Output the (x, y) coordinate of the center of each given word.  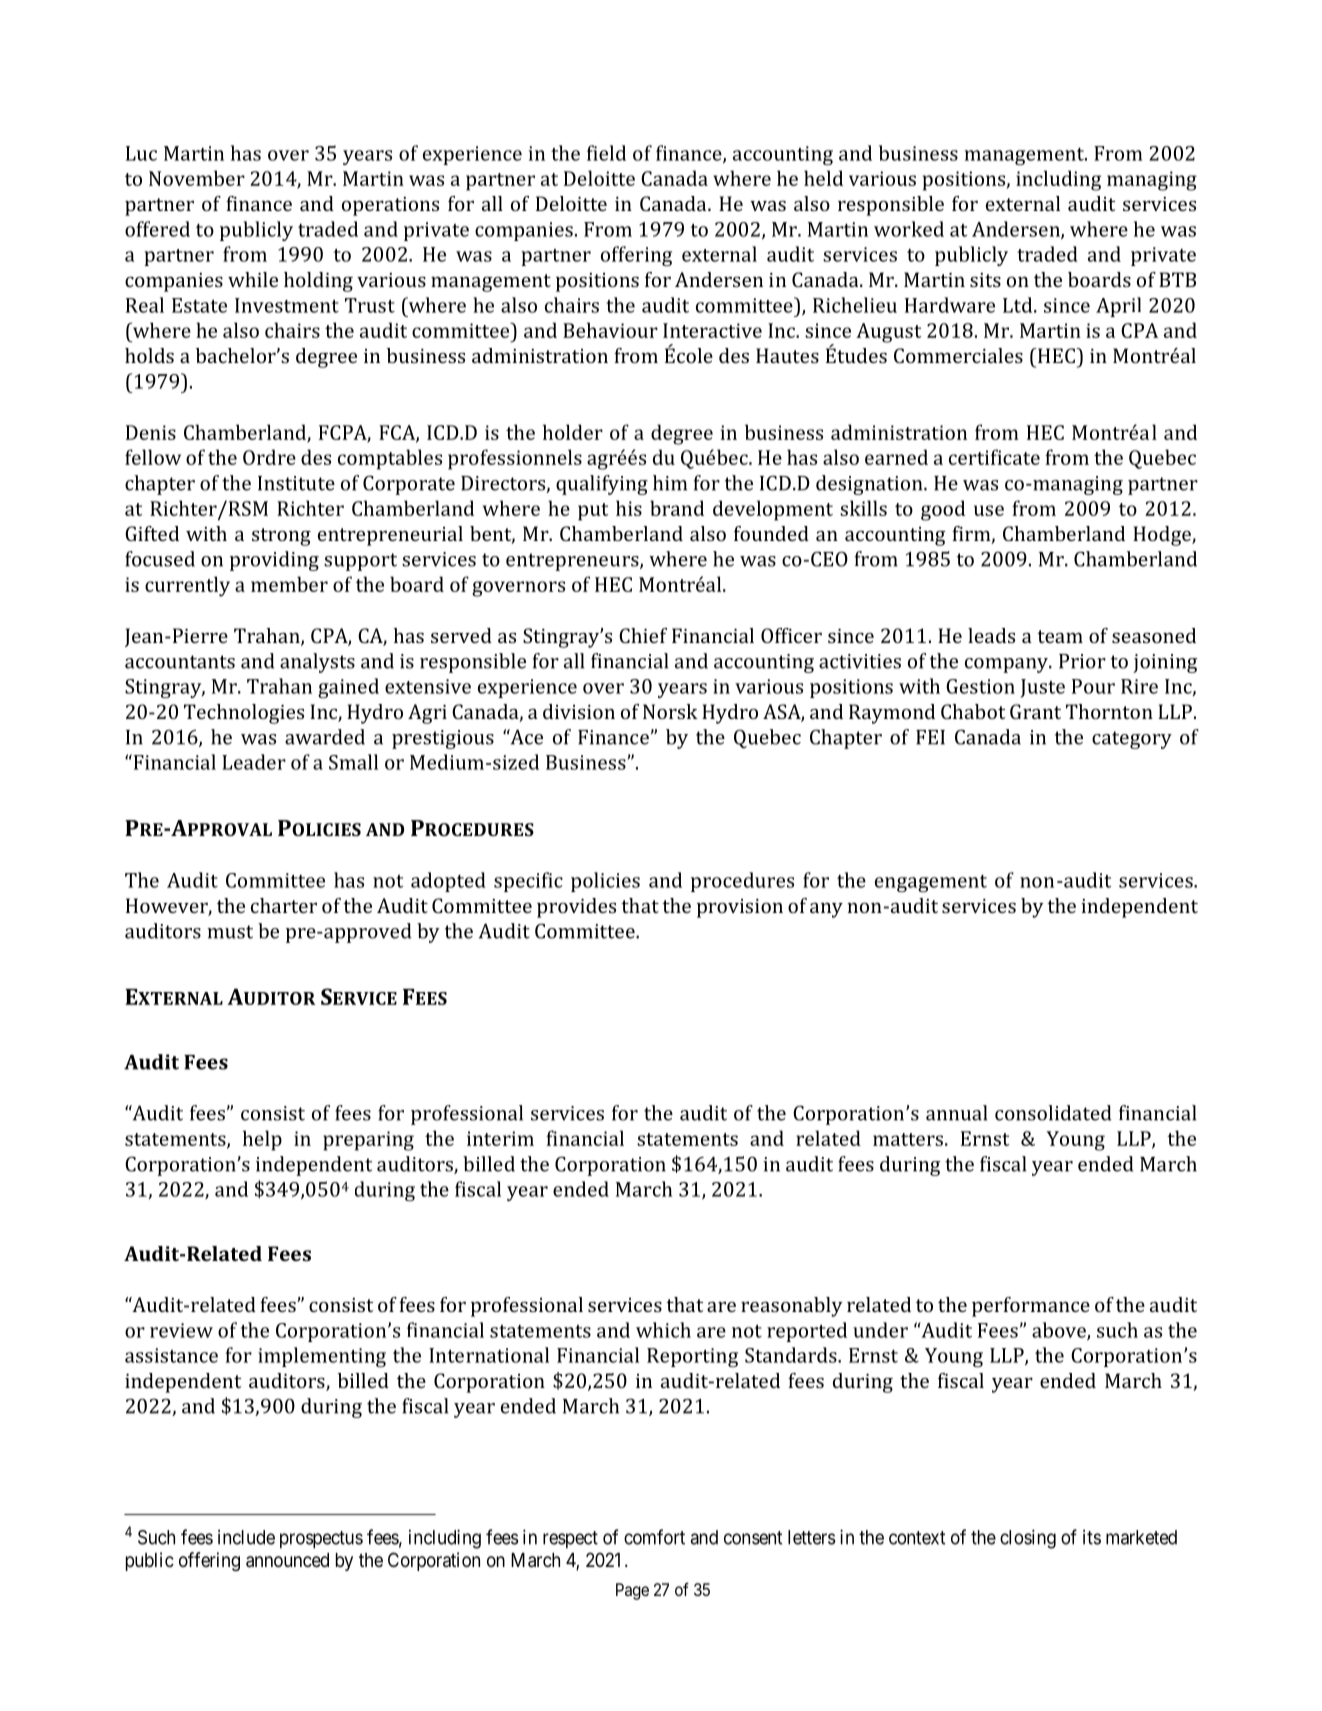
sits (985, 280)
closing (1028, 1539)
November (197, 178)
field (606, 153)
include (246, 1537)
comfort (654, 1537)
